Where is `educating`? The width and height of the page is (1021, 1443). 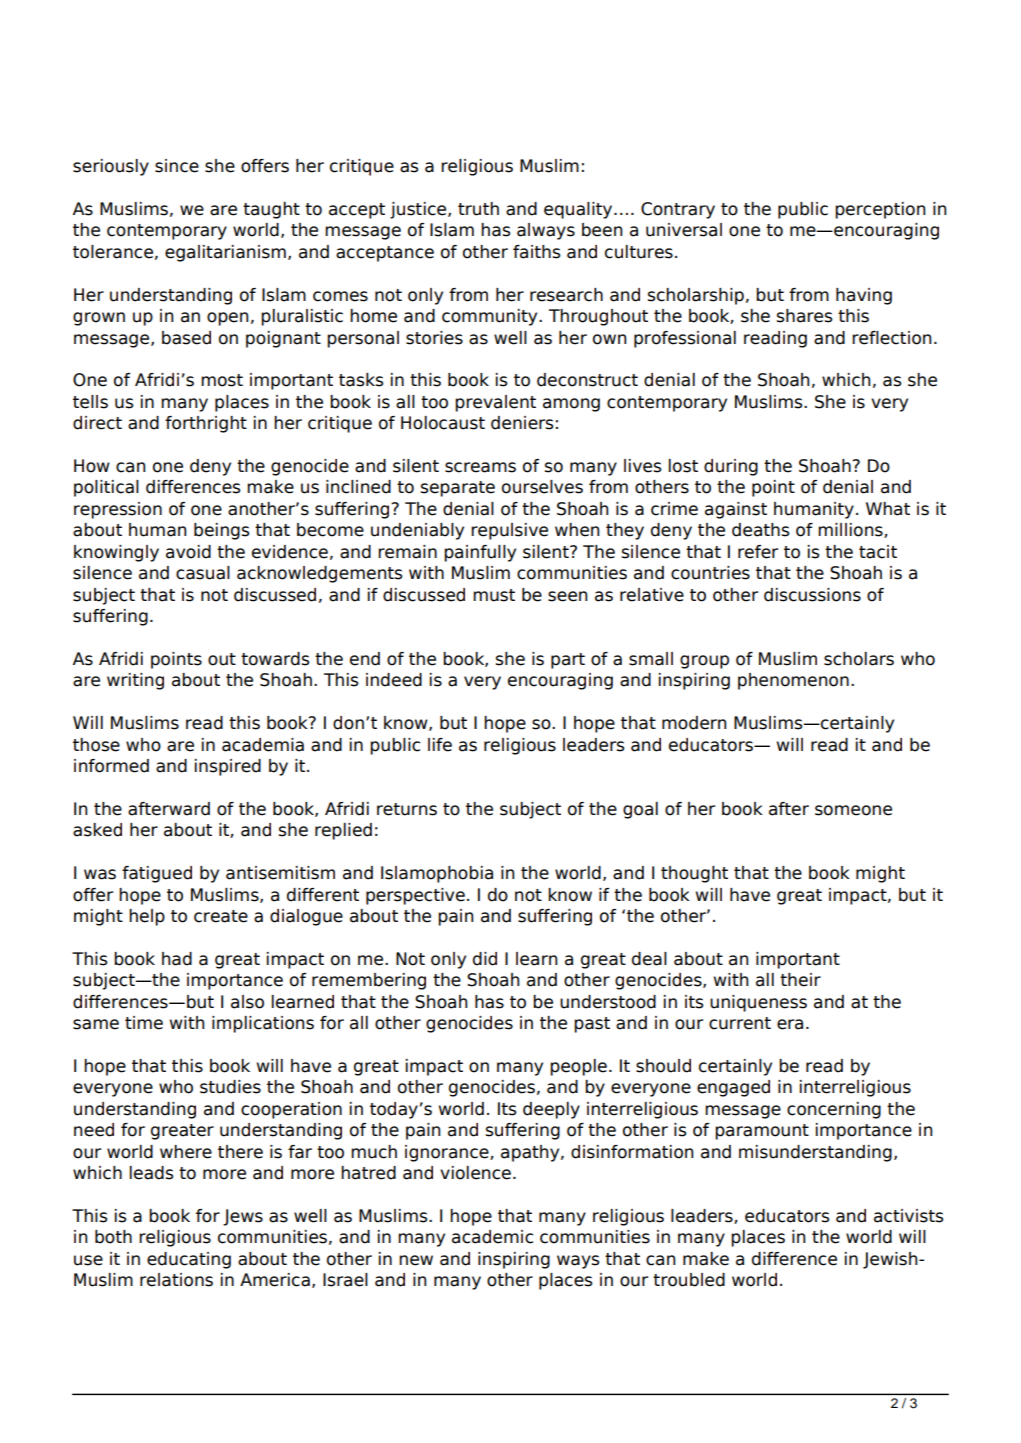 educating is located at coordinates (189, 1260).
